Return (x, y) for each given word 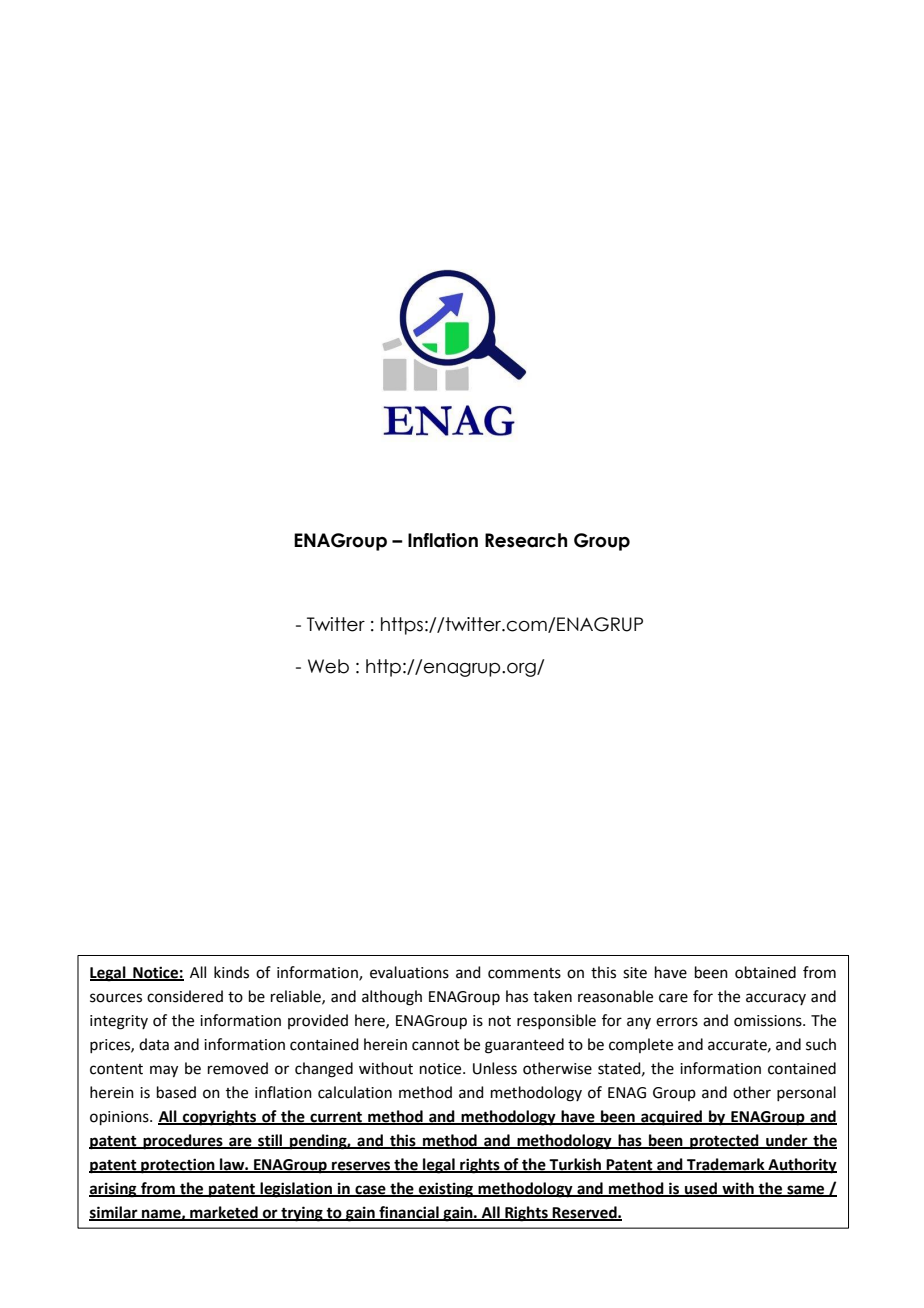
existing (446, 1190)
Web (328, 666)
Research (526, 540)
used (701, 1189)
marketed (224, 1213)
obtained (765, 972)
